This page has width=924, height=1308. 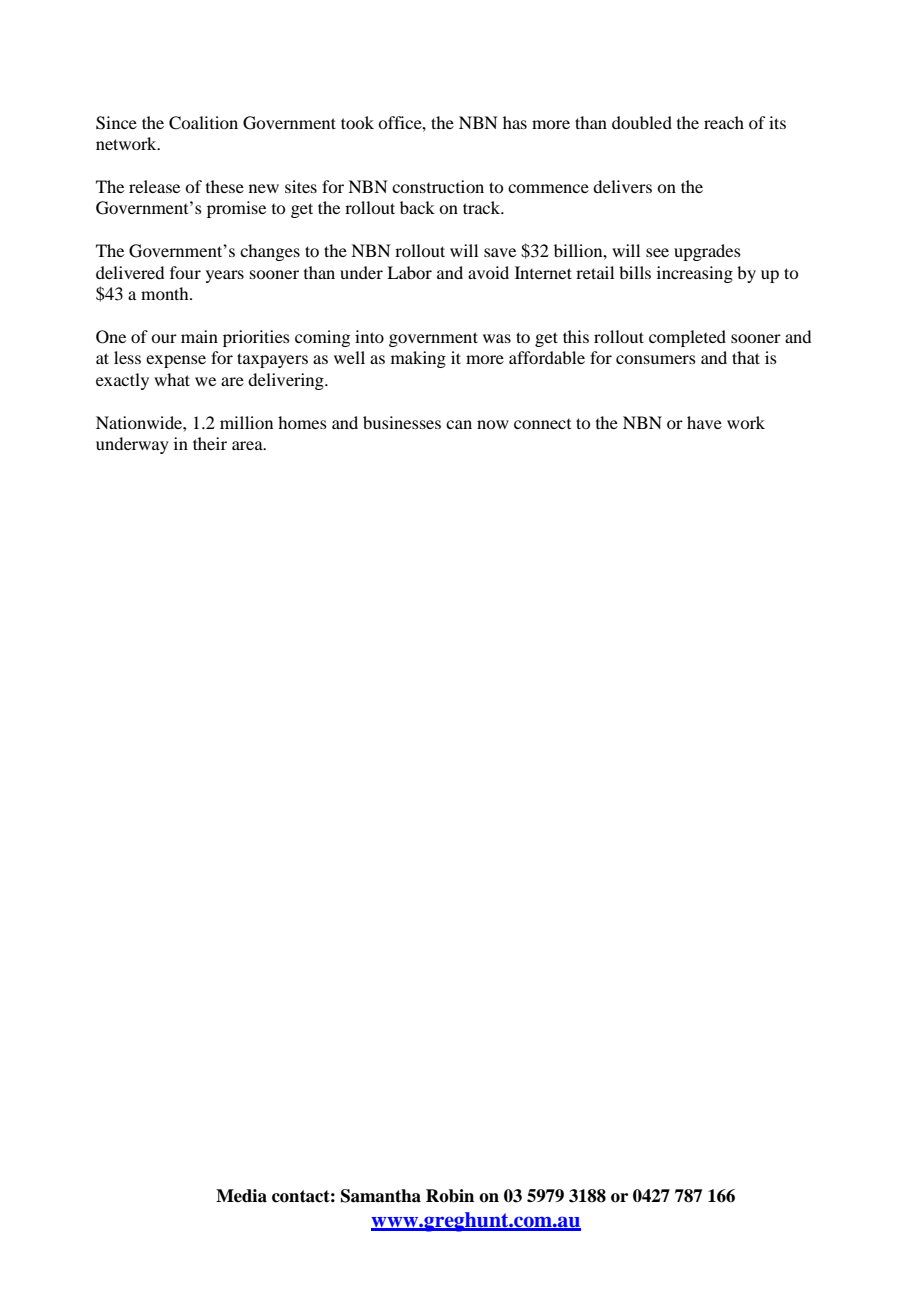 I want to click on now, so click(x=493, y=424).
